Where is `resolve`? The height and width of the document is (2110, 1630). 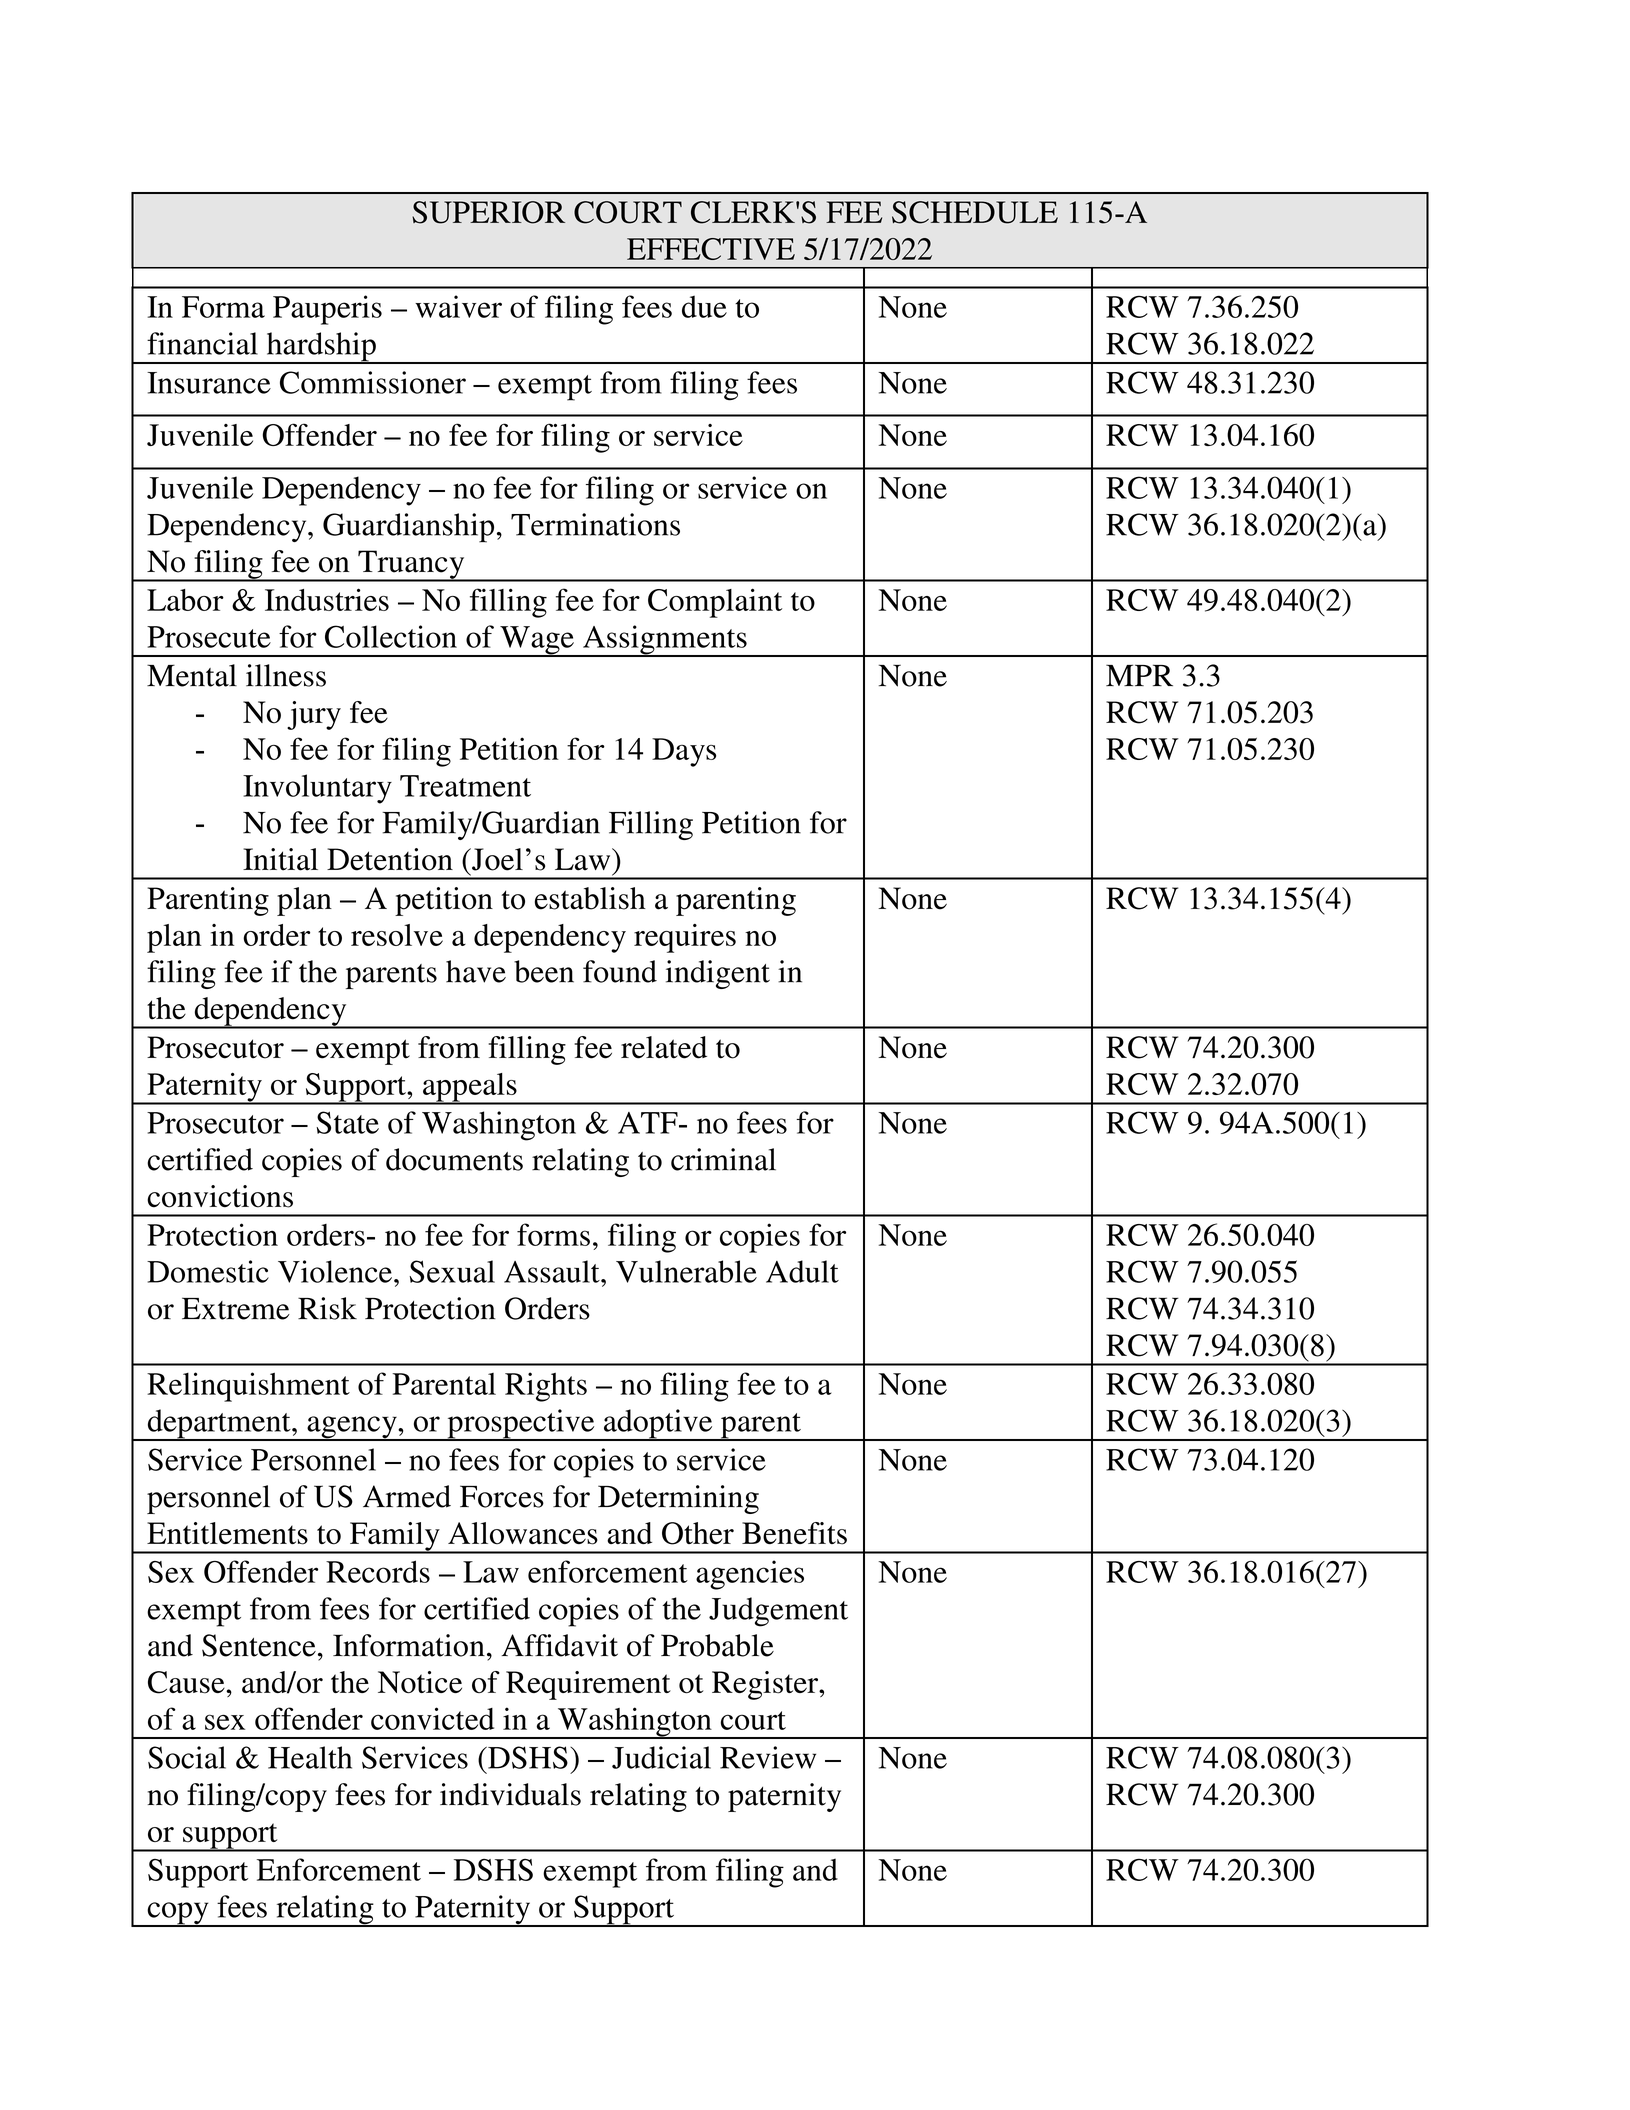 resolve is located at coordinates (397, 935).
